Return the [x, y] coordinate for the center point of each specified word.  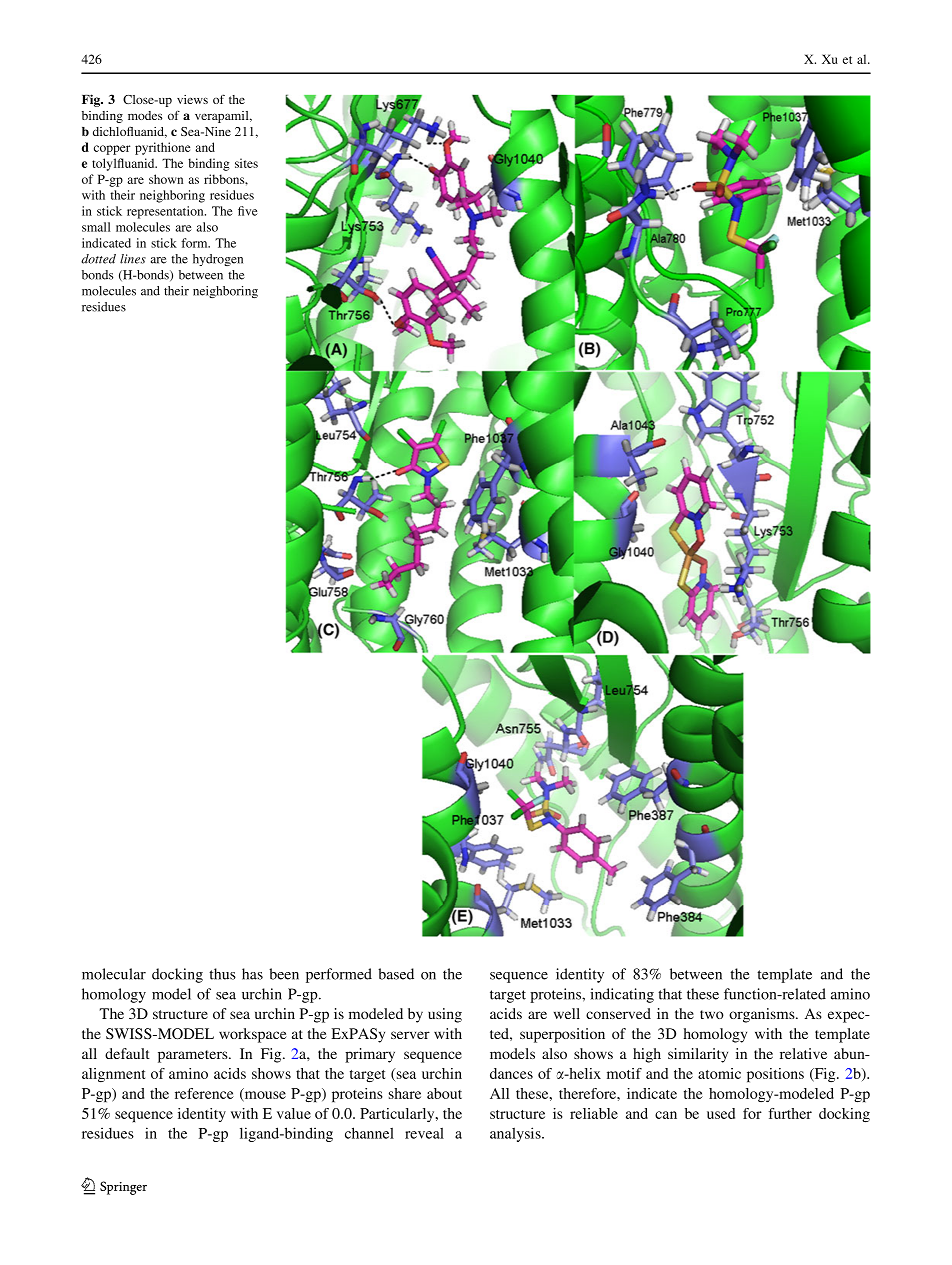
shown [166, 179]
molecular [114, 974]
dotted [98, 259]
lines [133, 259]
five [248, 211]
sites [246, 163]
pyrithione [162, 148]
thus [222, 974]
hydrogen [218, 260]
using [445, 1015]
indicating [622, 995]
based [396, 974]
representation [166, 212]
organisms [763, 1015]
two [712, 1014]
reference [204, 1093]
